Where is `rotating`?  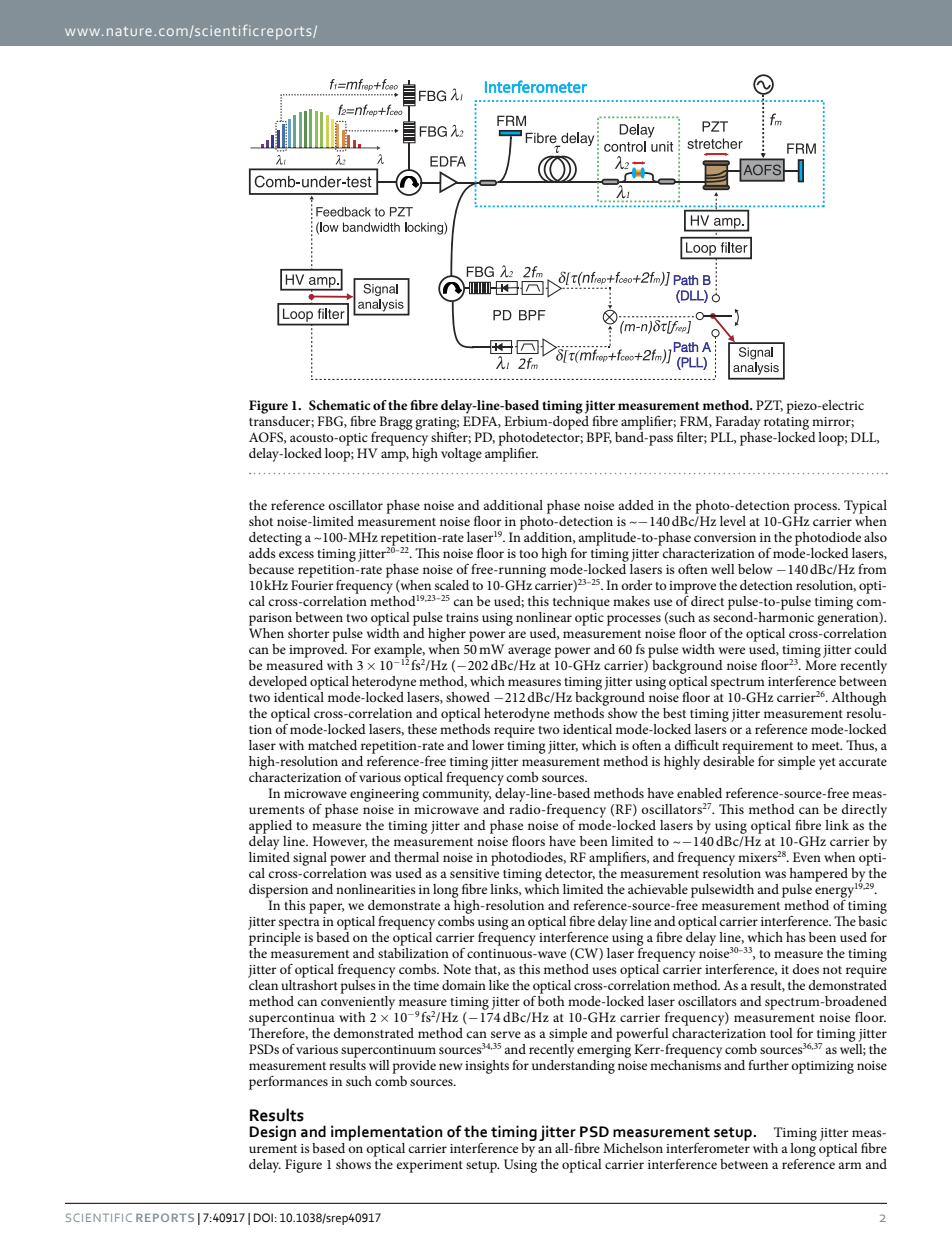 rotating is located at coordinates (786, 423).
